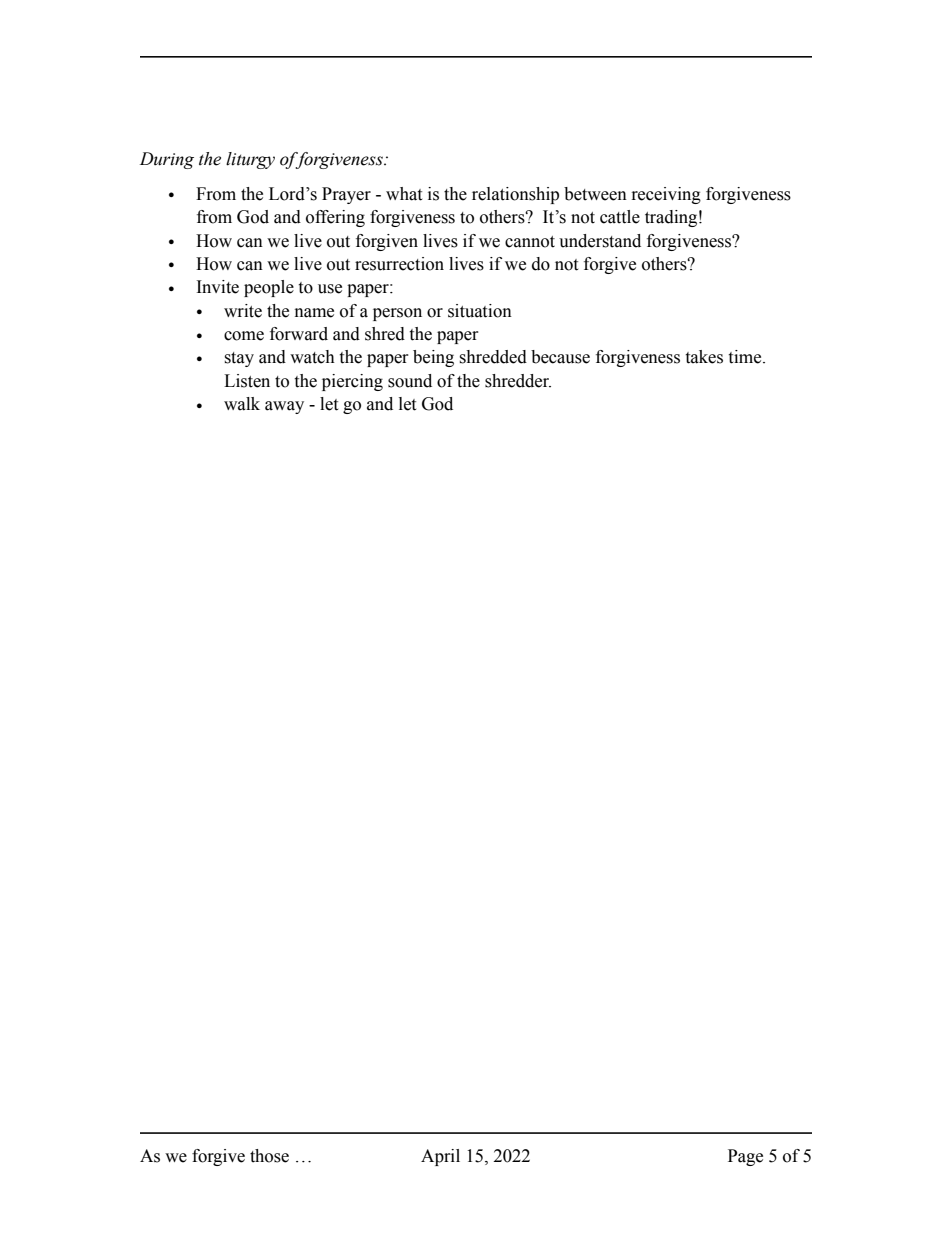 This document has width=952, height=1233. Describe the element at coordinates (440, 1157) in the document. I see `April` at that location.
